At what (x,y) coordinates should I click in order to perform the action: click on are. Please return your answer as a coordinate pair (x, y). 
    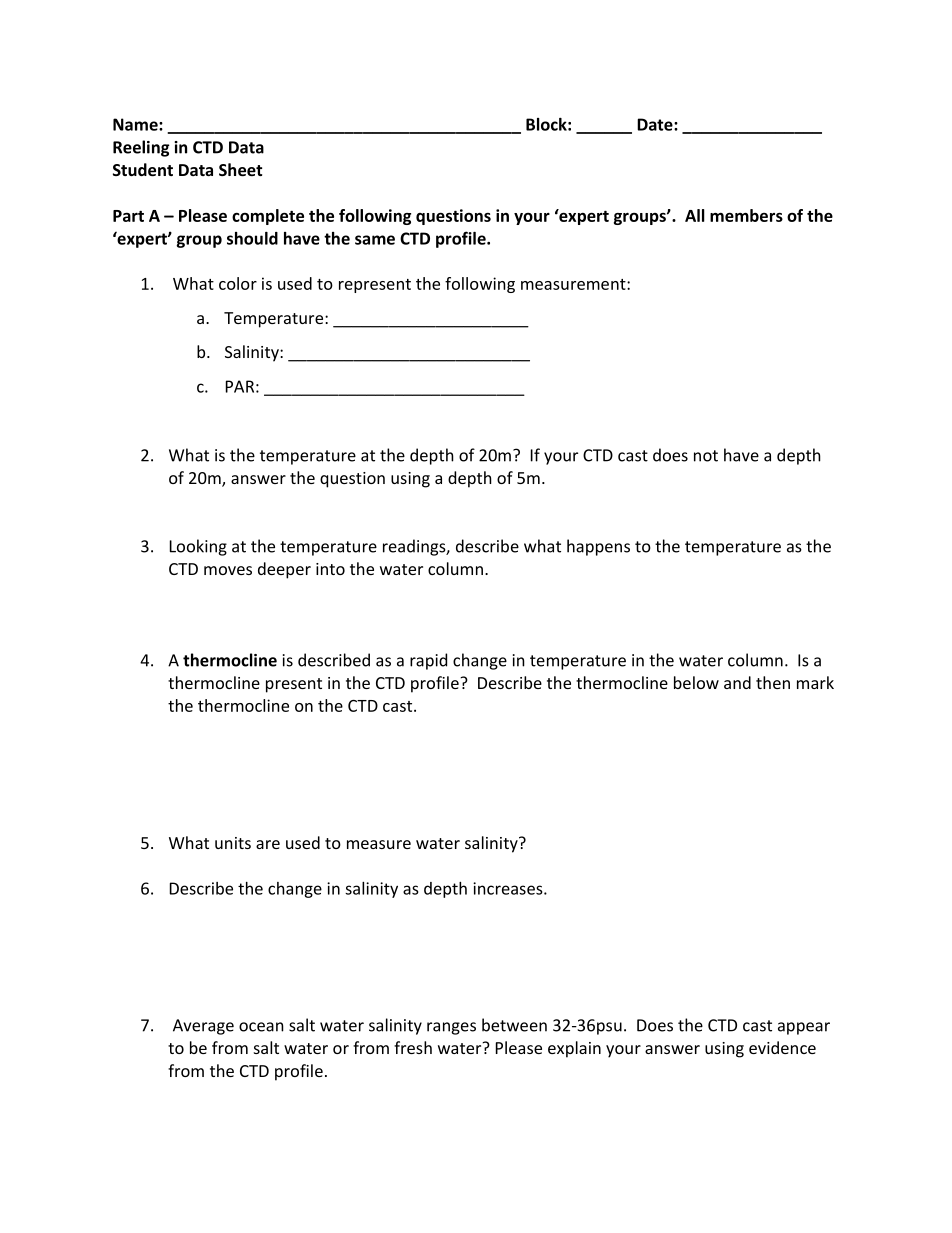
    Looking at the image, I should click on (268, 844).
